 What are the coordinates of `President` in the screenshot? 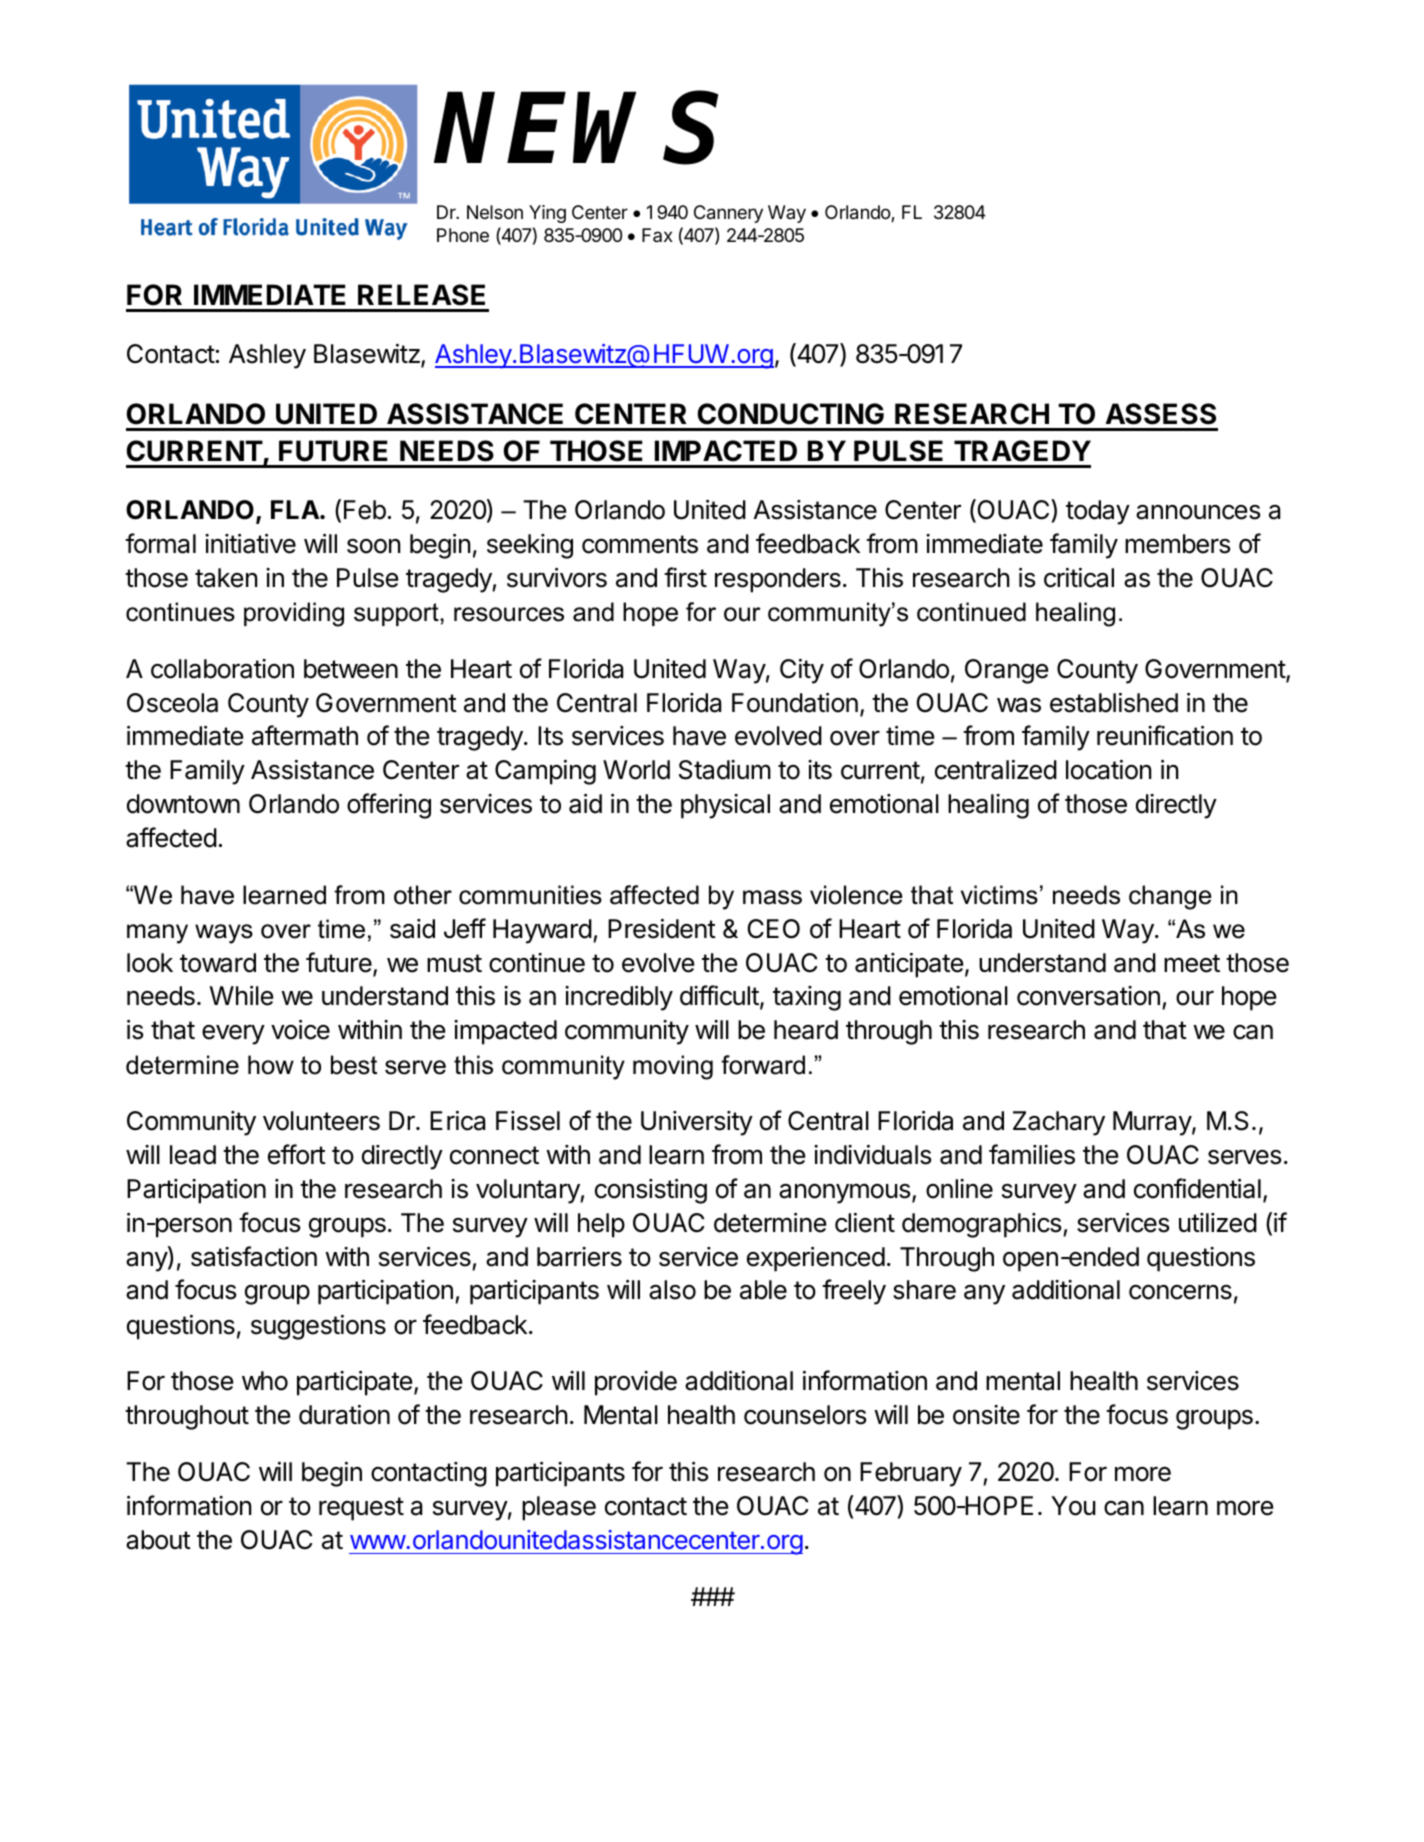 It's located at (662, 929).
